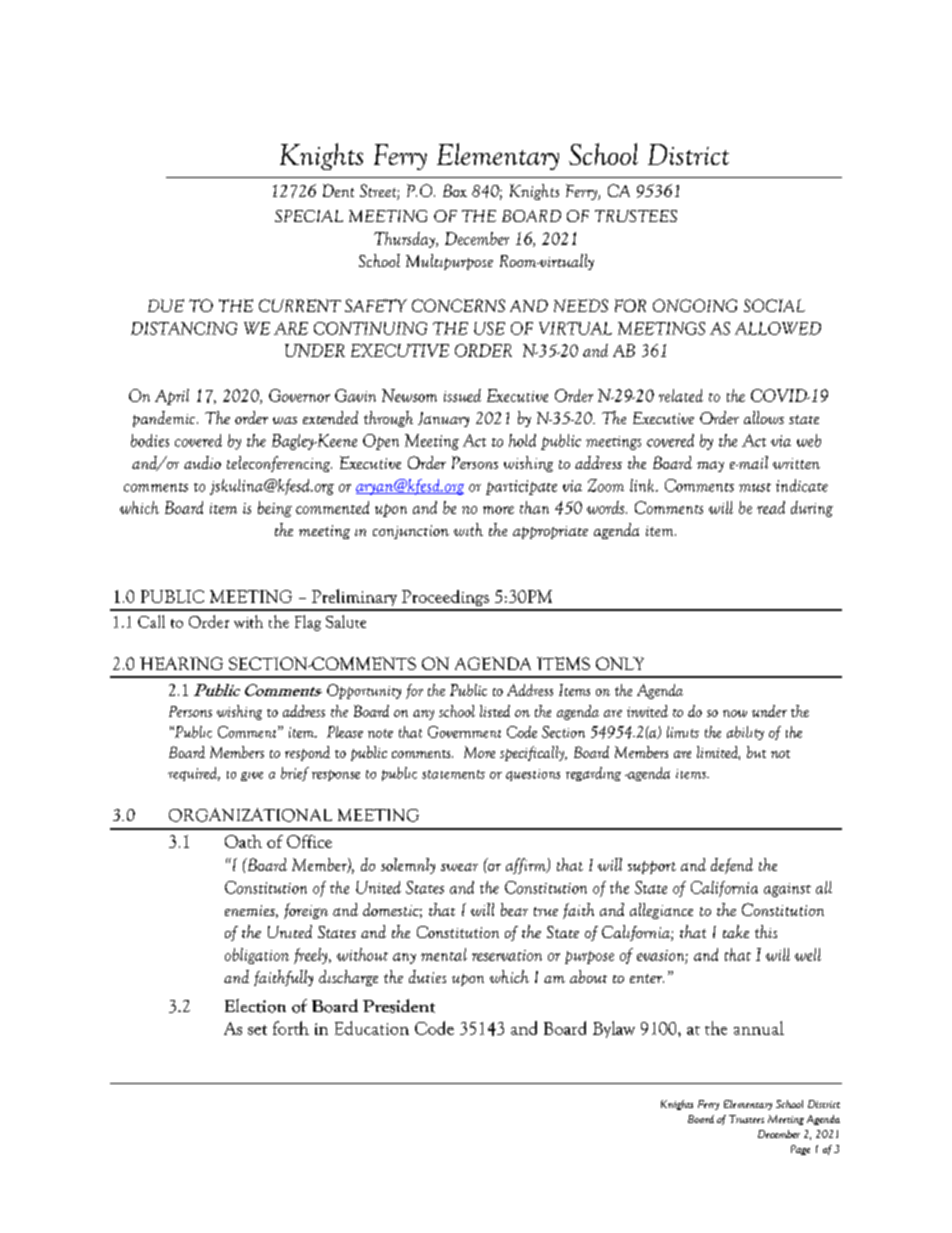  What do you see at coordinates (732, 866) in the screenshot?
I see `defend` at bounding box center [732, 866].
